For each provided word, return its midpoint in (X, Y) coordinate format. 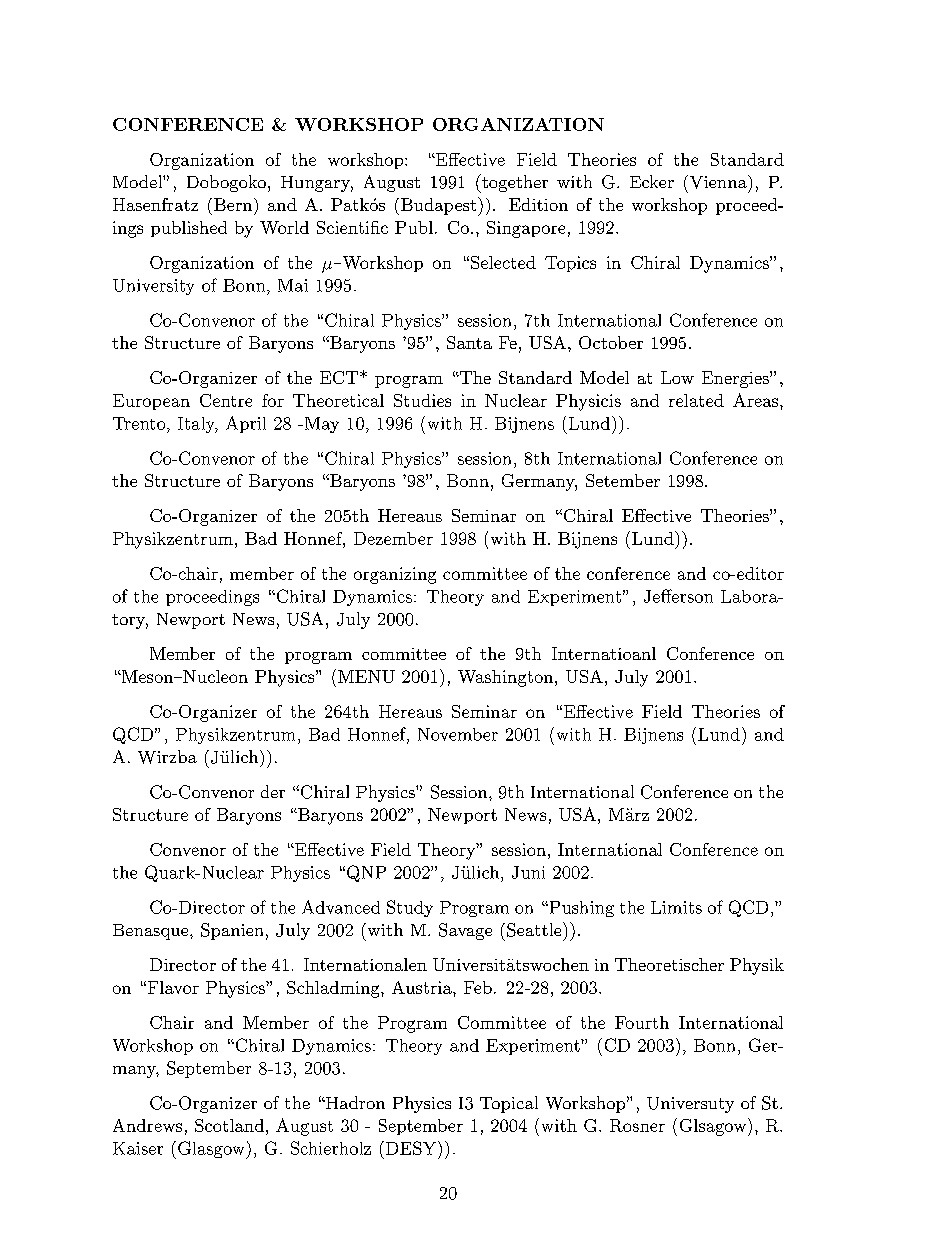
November (458, 734)
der (273, 791)
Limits (676, 907)
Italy (197, 425)
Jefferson (678, 596)
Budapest (440, 206)
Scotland (229, 1125)
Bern (234, 204)
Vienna (718, 182)
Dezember (393, 538)
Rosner (637, 1125)
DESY (412, 1148)
